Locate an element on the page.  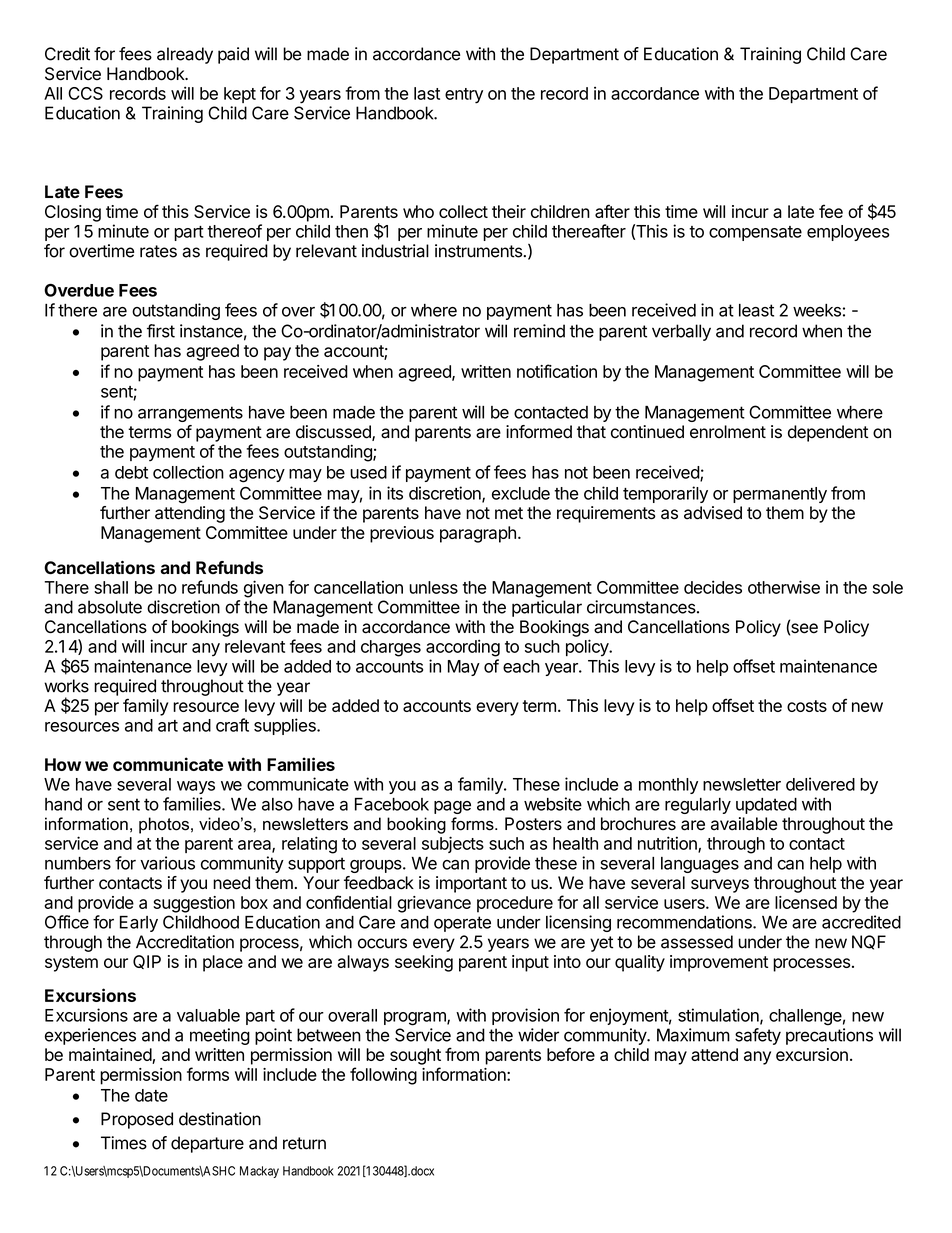
weeks is located at coordinates (817, 310).
